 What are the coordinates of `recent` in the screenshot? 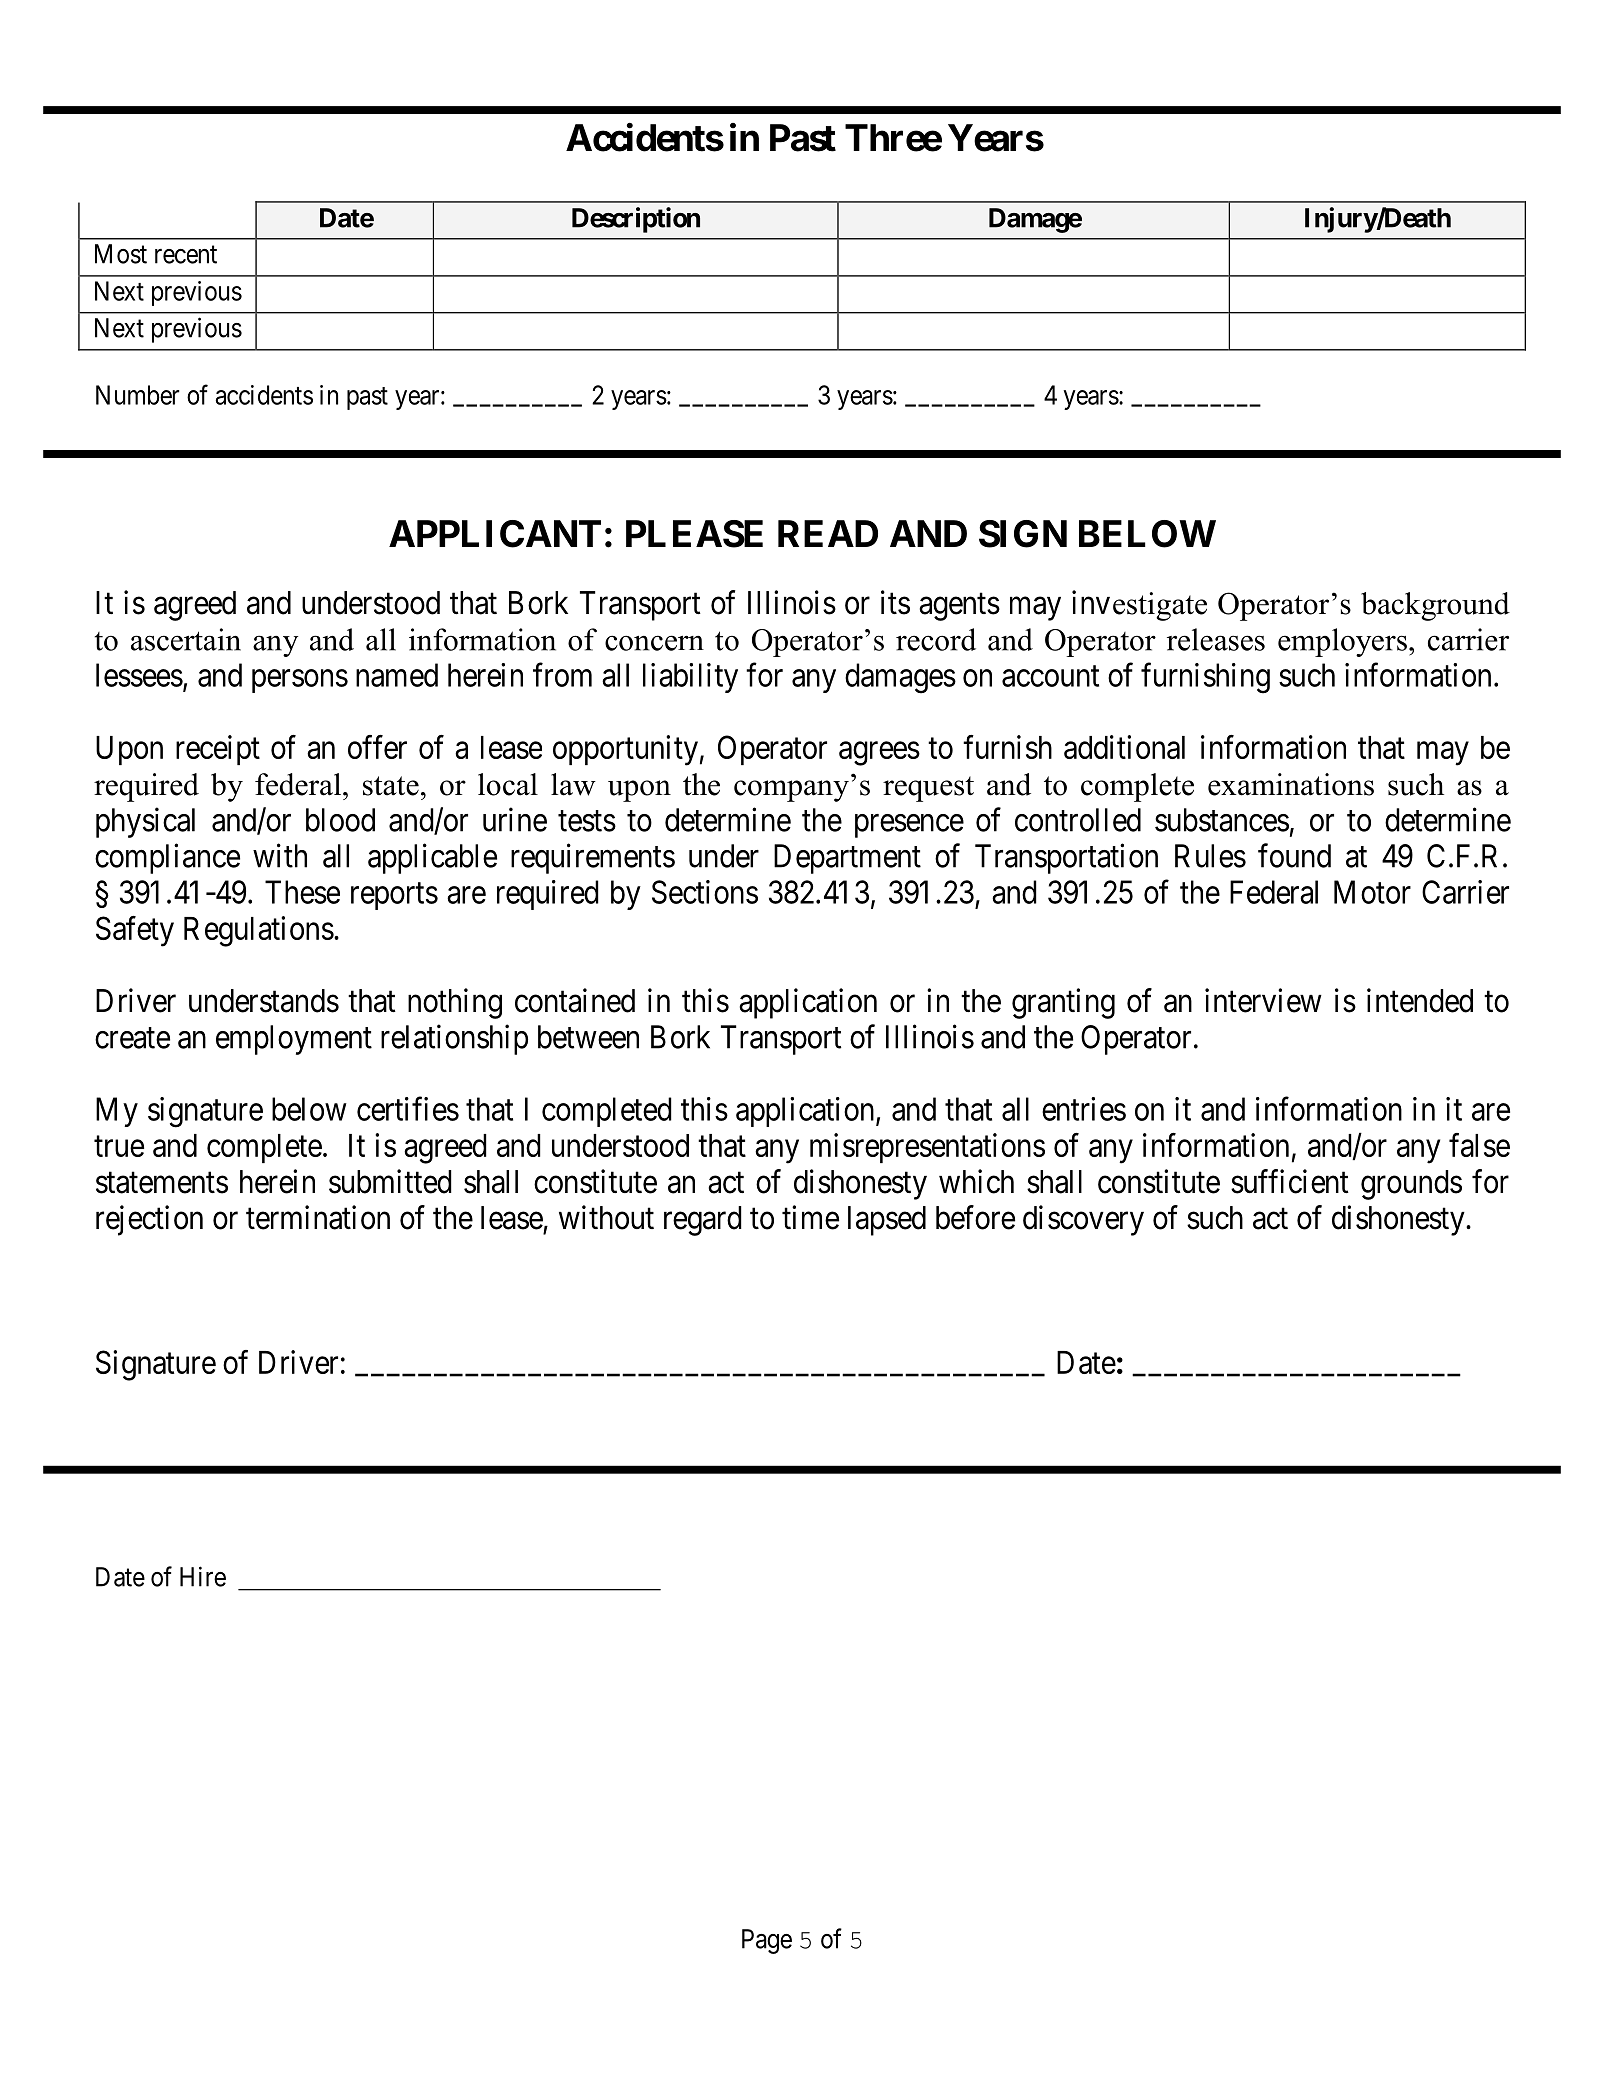 It's located at (186, 255).
